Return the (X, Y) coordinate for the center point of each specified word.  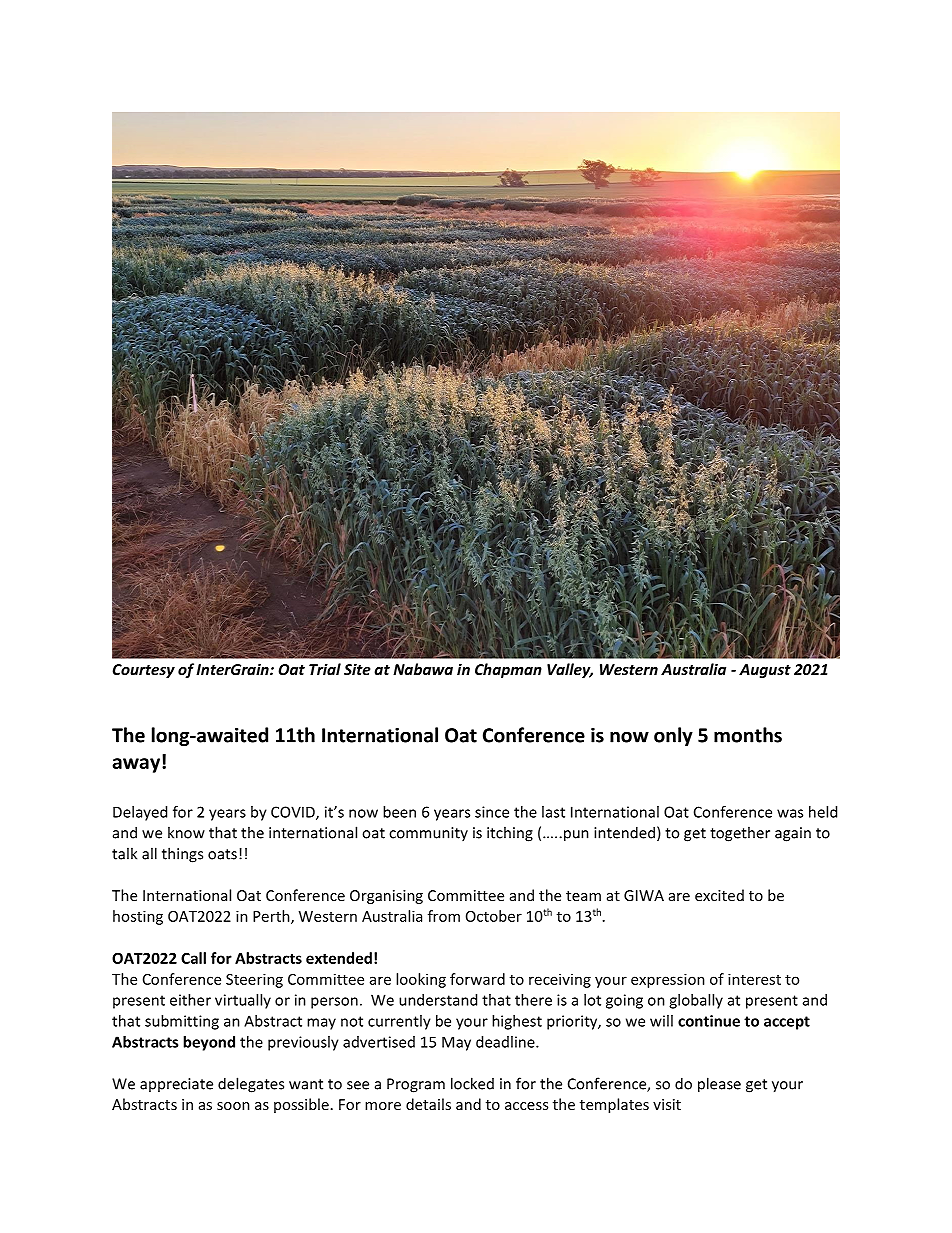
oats (222, 854)
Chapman (508, 670)
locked (472, 1083)
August (765, 671)
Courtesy (144, 671)
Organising (386, 897)
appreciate (176, 1085)
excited (719, 895)
